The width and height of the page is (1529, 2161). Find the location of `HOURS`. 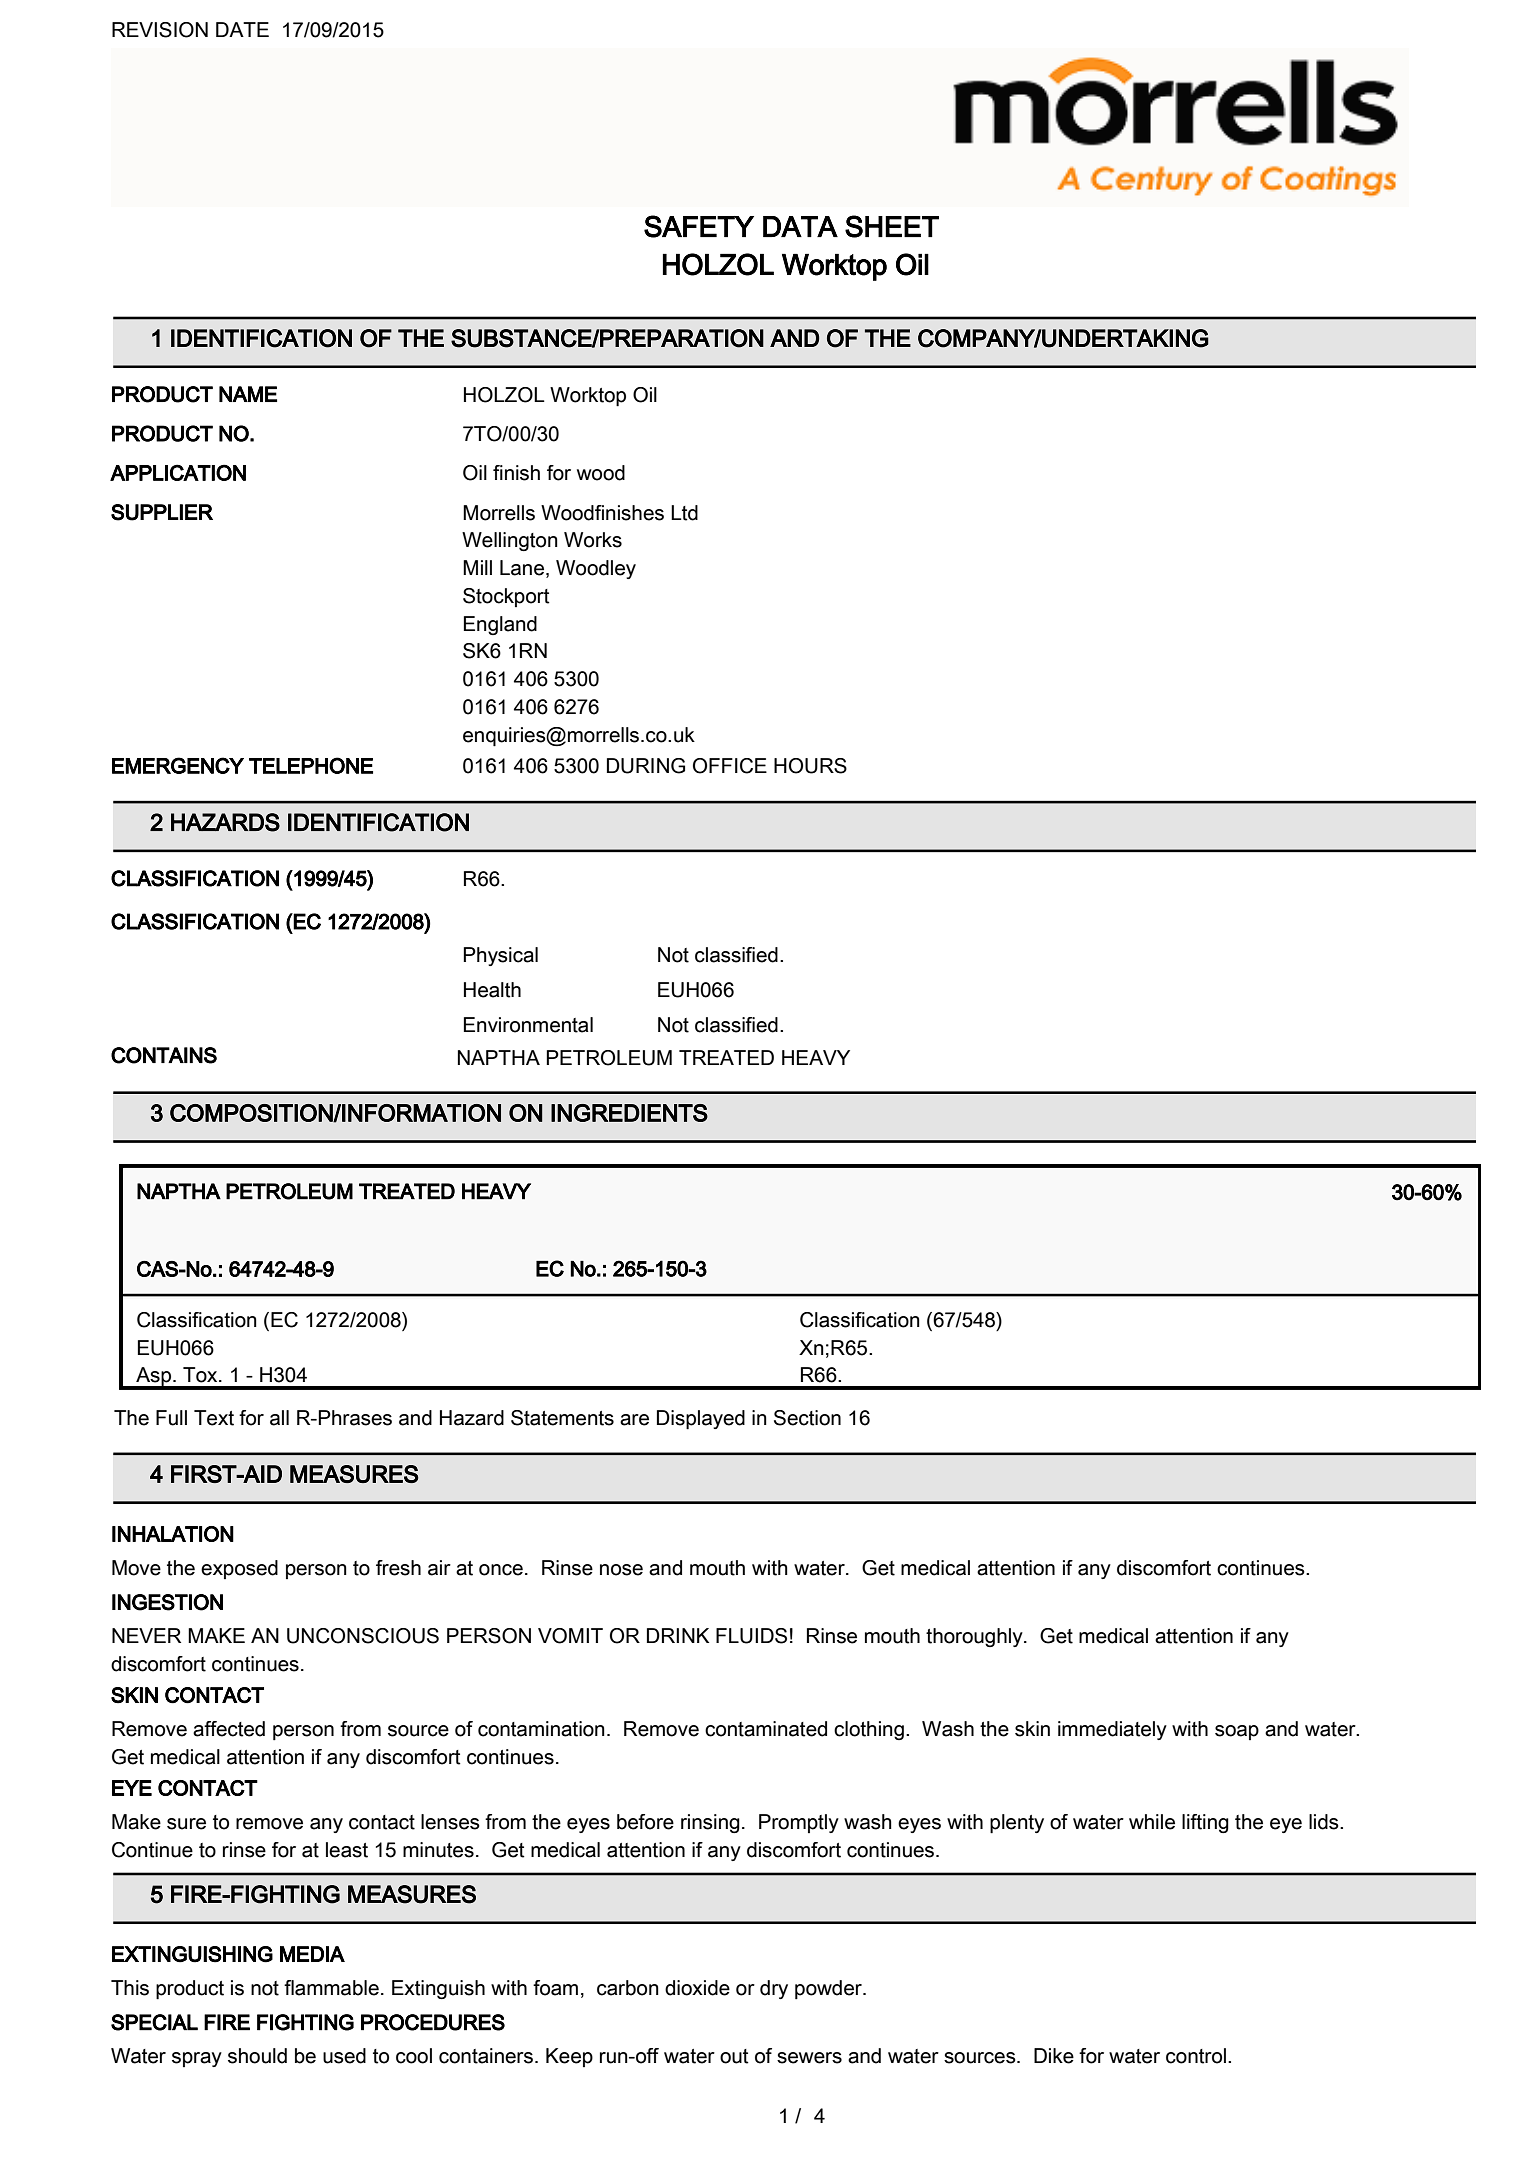

HOURS is located at coordinates (810, 766).
